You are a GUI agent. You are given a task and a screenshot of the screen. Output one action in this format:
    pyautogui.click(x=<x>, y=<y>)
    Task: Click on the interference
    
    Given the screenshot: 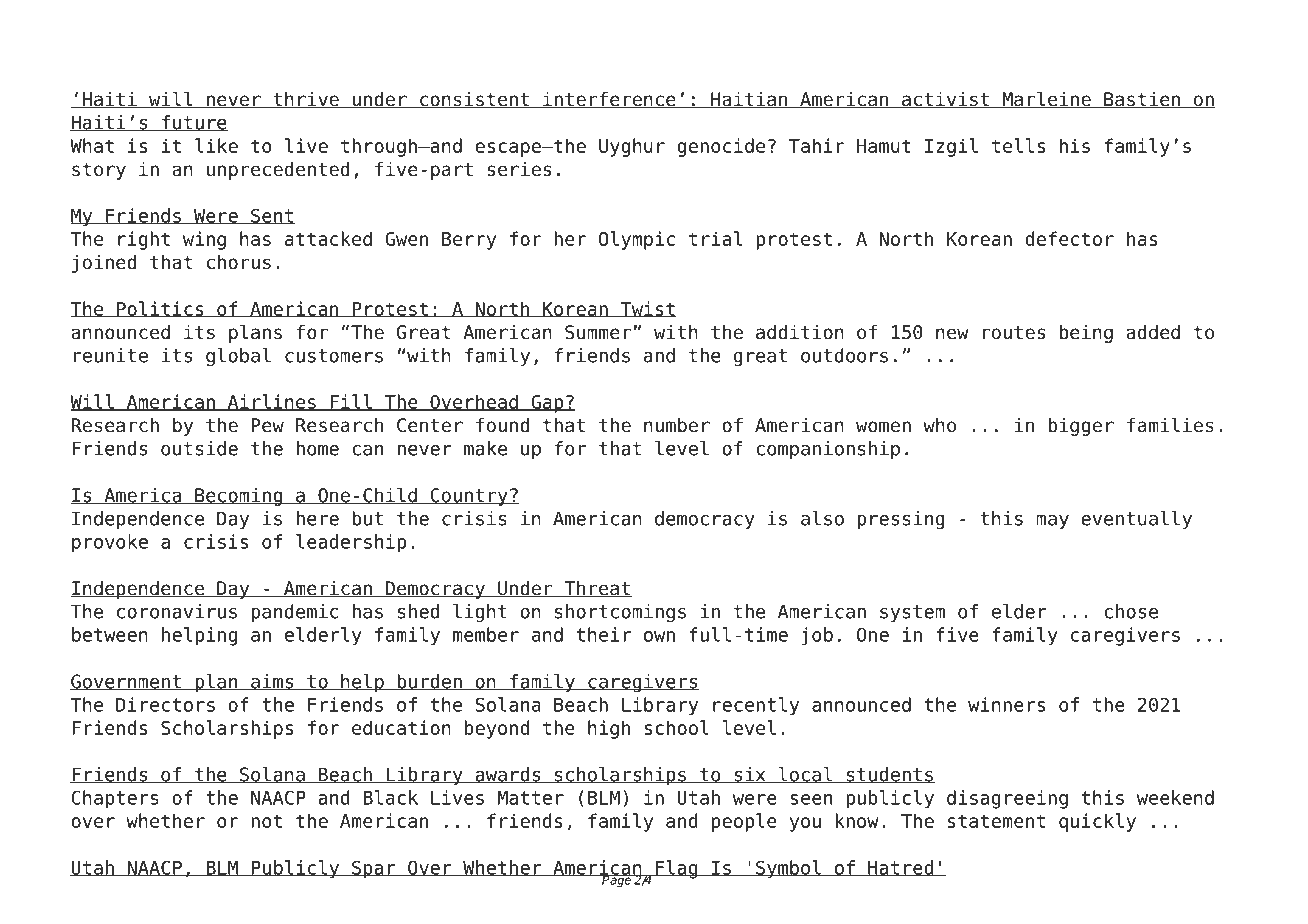 What is the action you would take?
    pyautogui.click(x=609, y=100)
